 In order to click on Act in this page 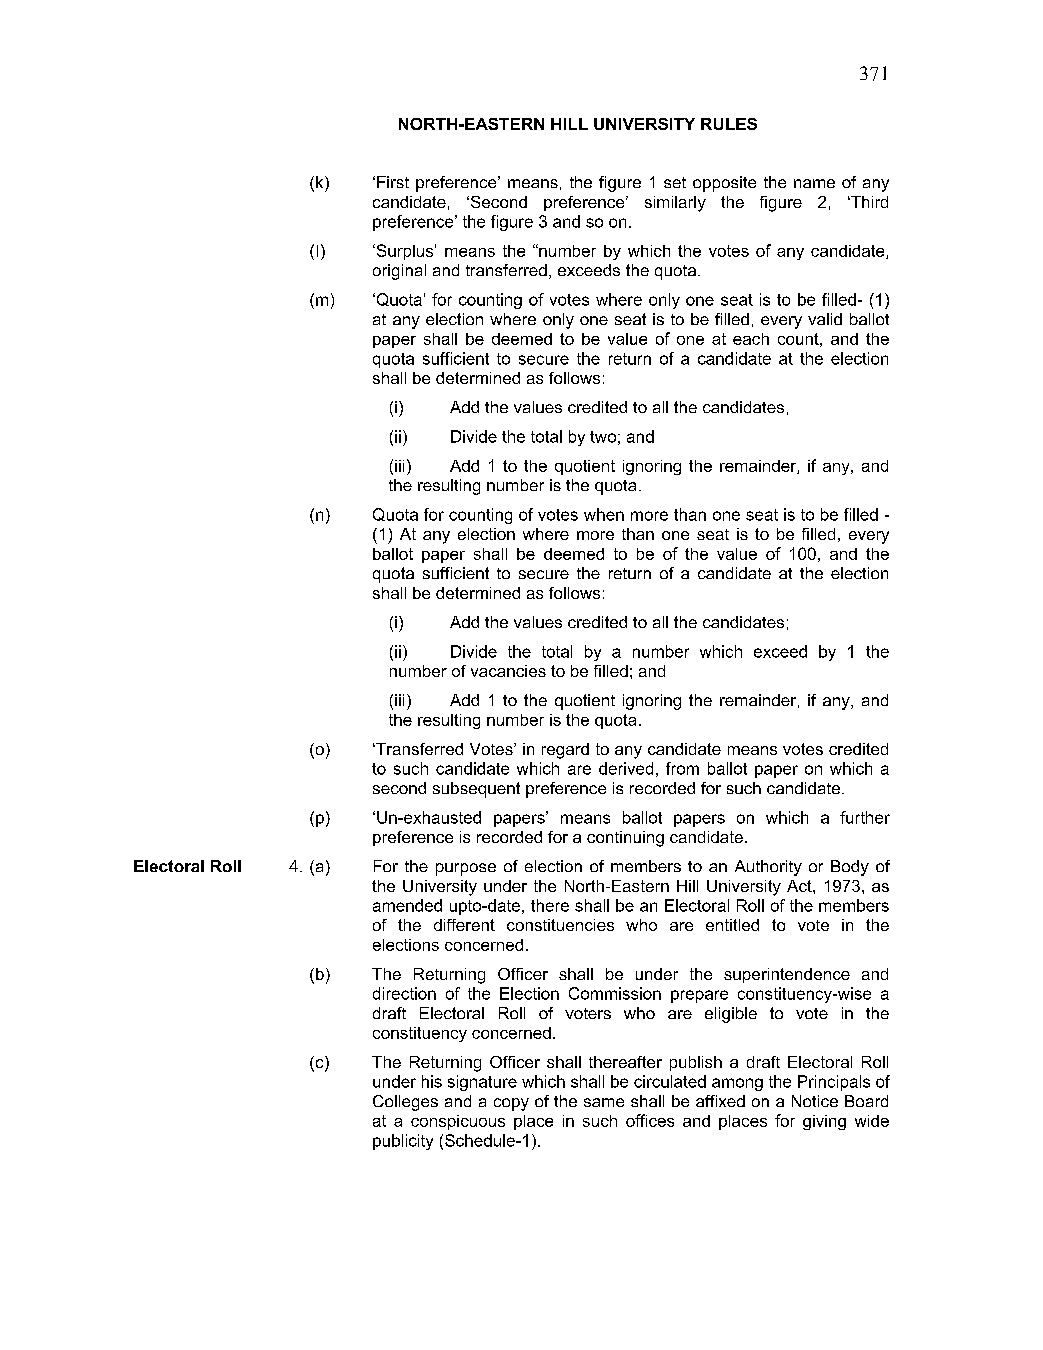, I will do `click(800, 886)`.
